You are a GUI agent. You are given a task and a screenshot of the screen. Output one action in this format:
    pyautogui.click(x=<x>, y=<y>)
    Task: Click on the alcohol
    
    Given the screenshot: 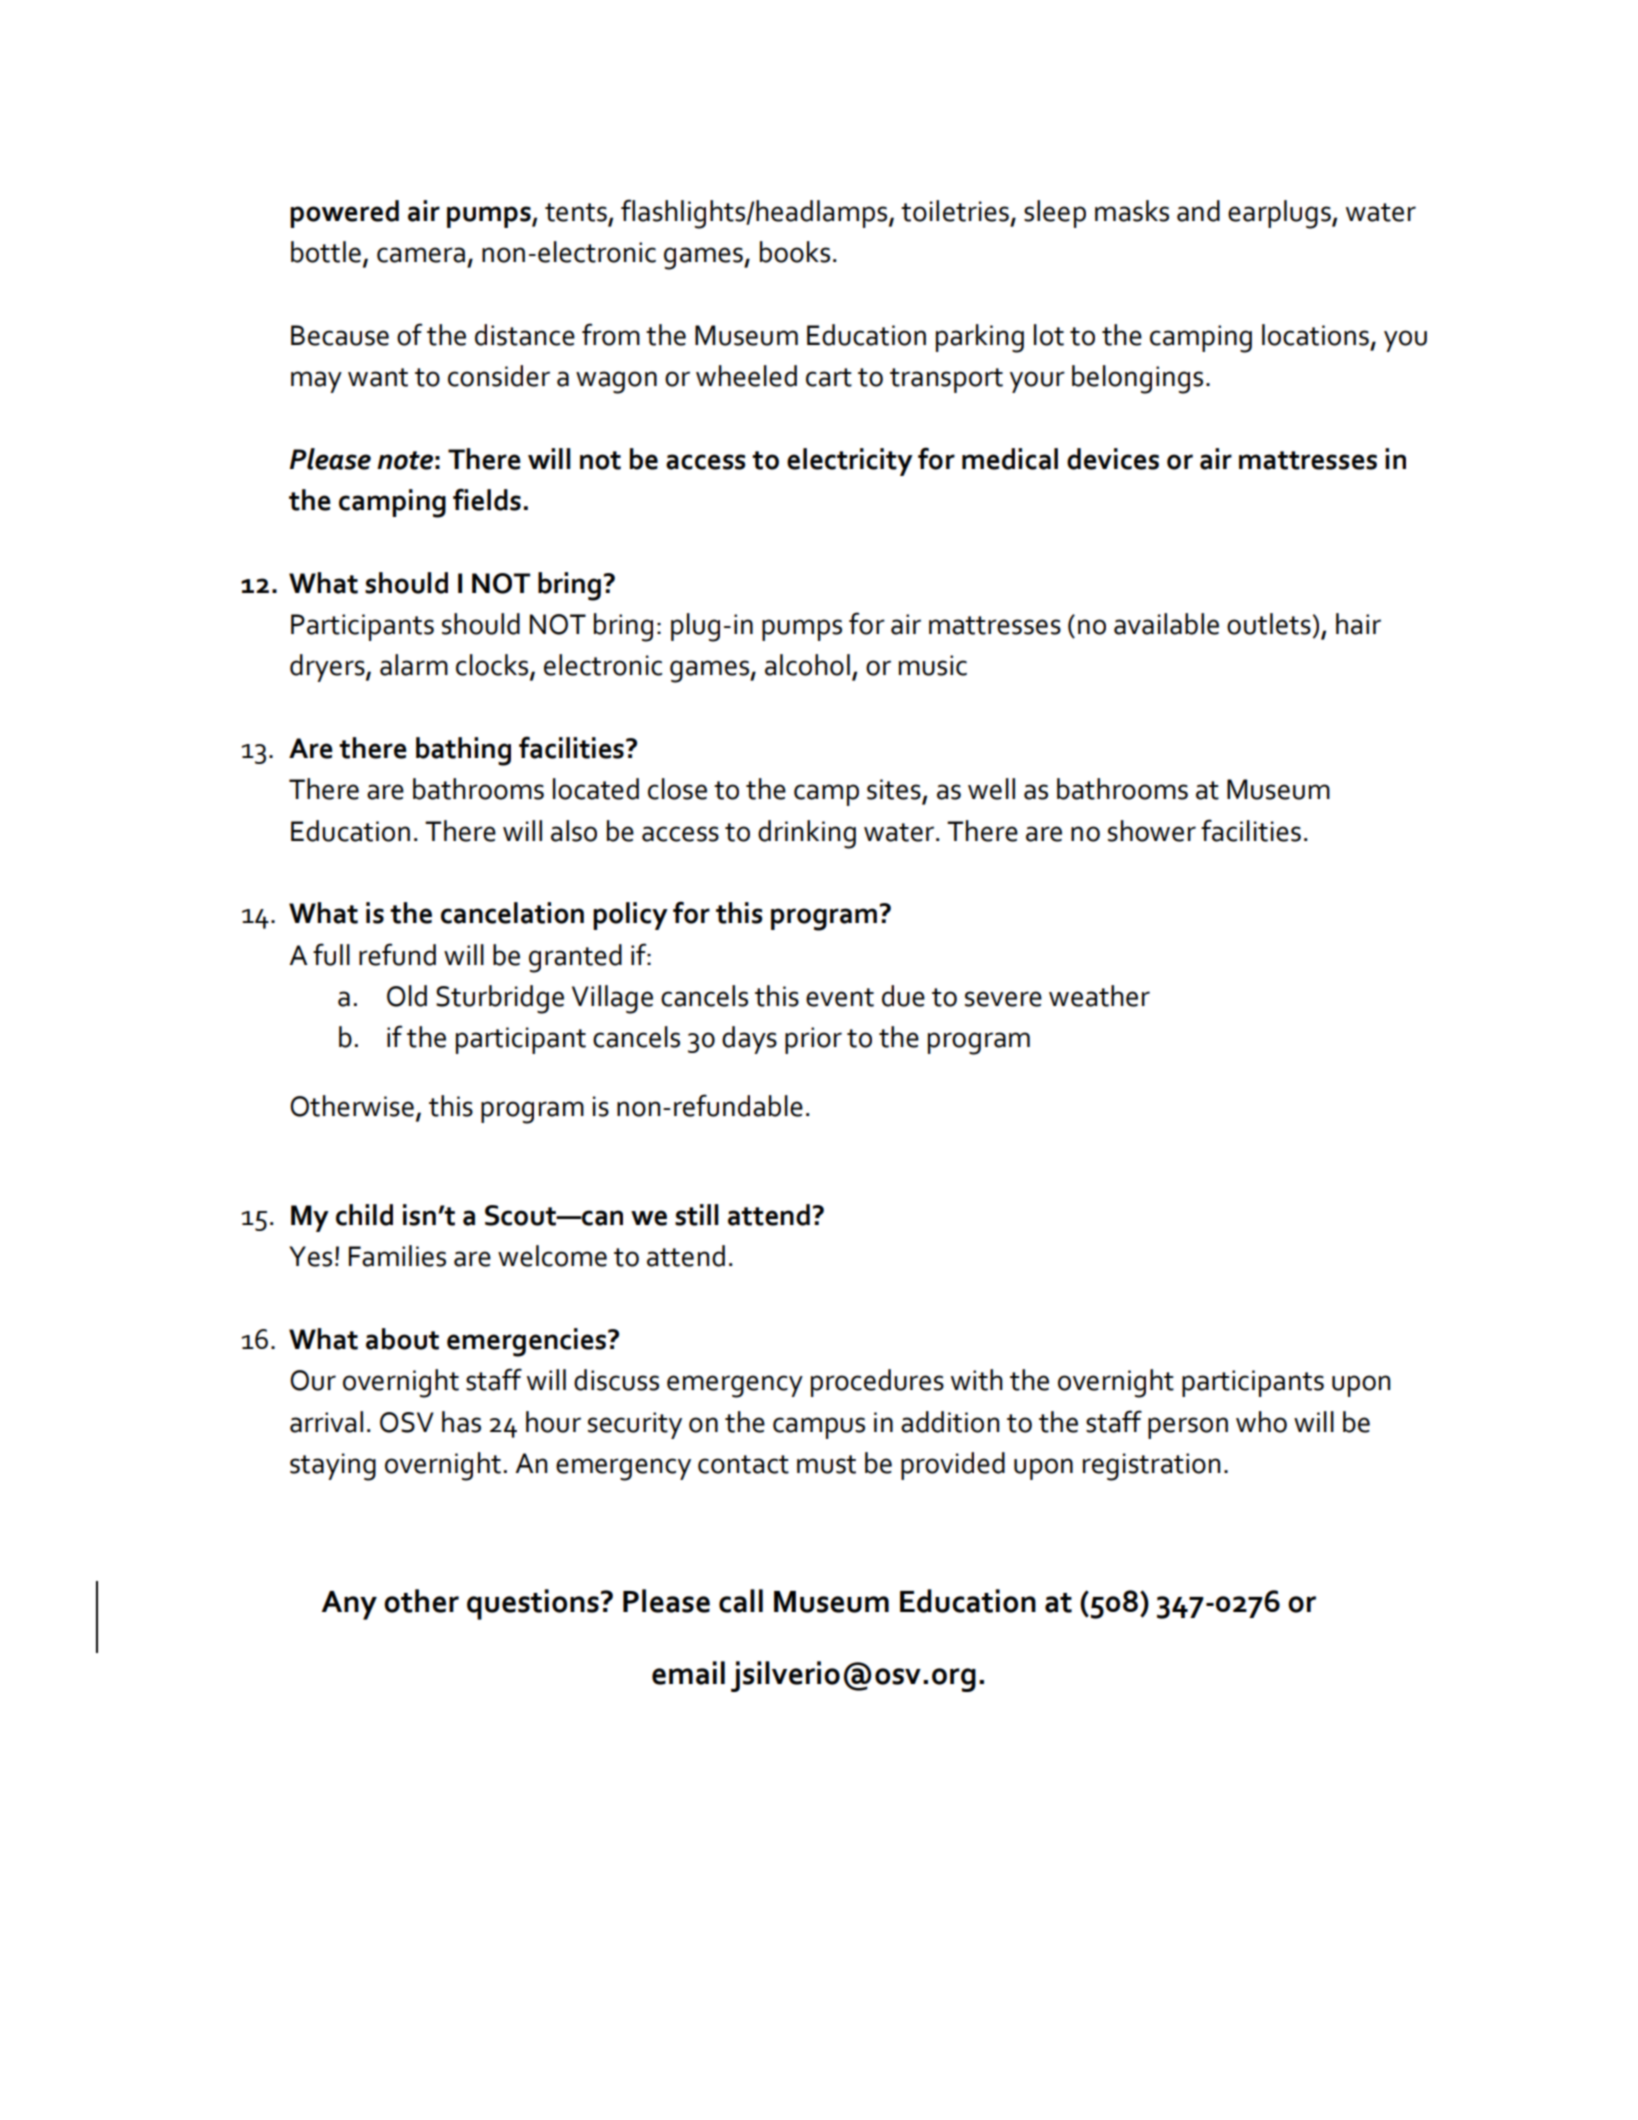 What is the action you would take?
    pyautogui.click(x=807, y=665)
